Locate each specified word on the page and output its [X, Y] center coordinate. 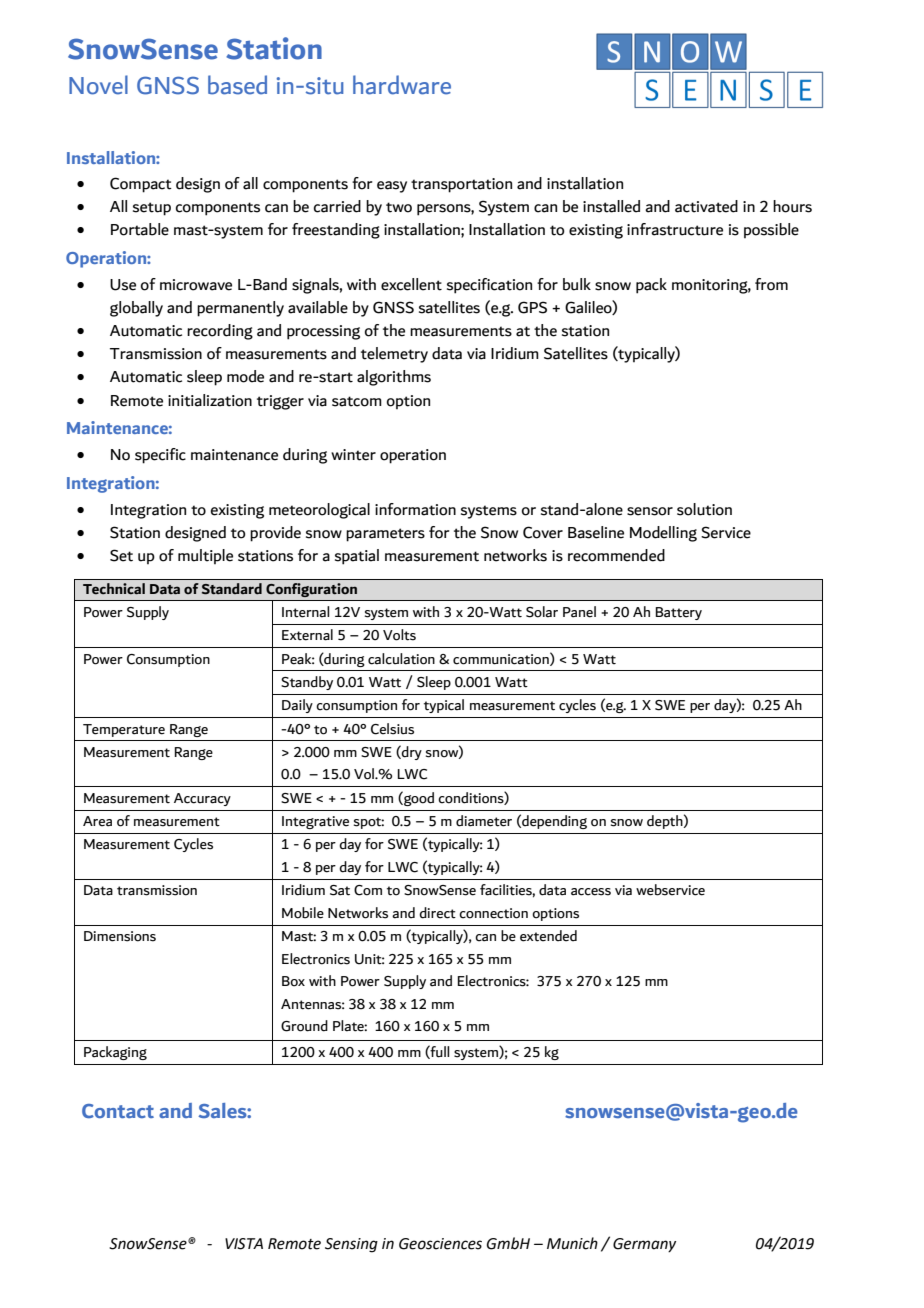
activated [706, 206]
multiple [205, 556]
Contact [118, 1111]
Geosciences [440, 1244]
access [591, 892]
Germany [644, 1245]
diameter [484, 821]
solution [704, 509]
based [237, 85]
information [415, 509]
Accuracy [202, 799]
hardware [402, 85]
